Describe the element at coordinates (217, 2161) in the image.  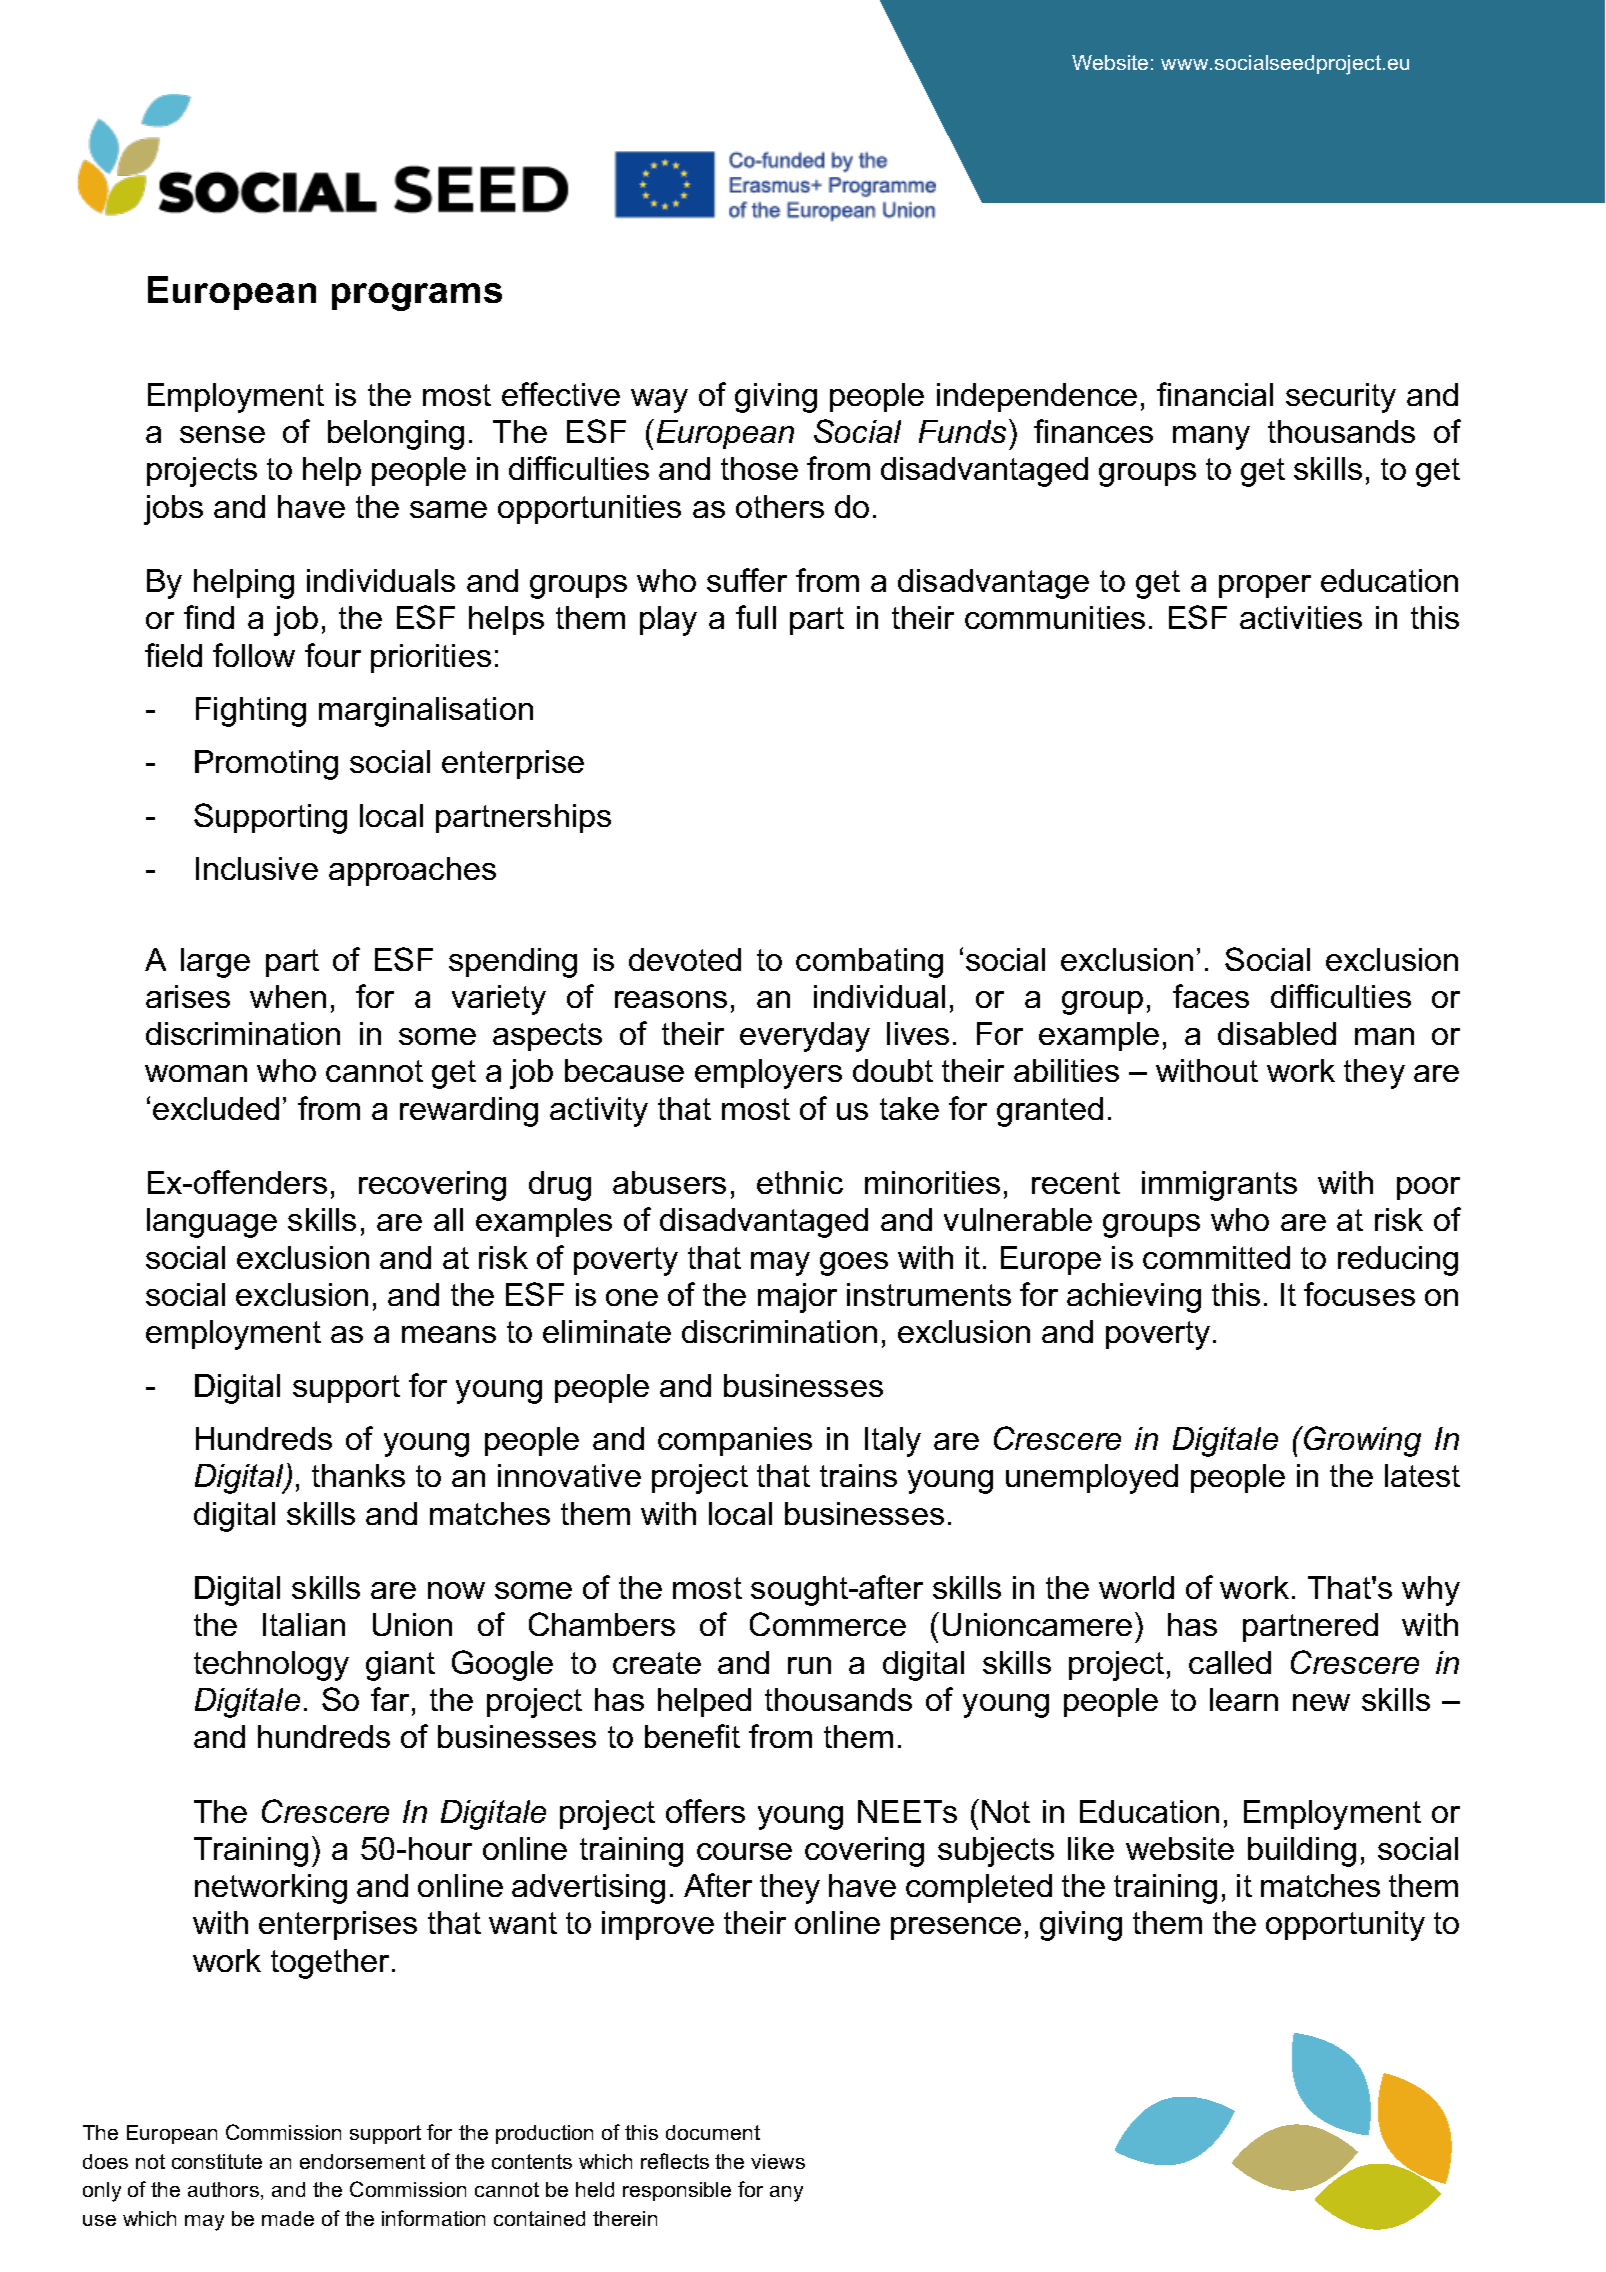
I see `constitute` at that location.
